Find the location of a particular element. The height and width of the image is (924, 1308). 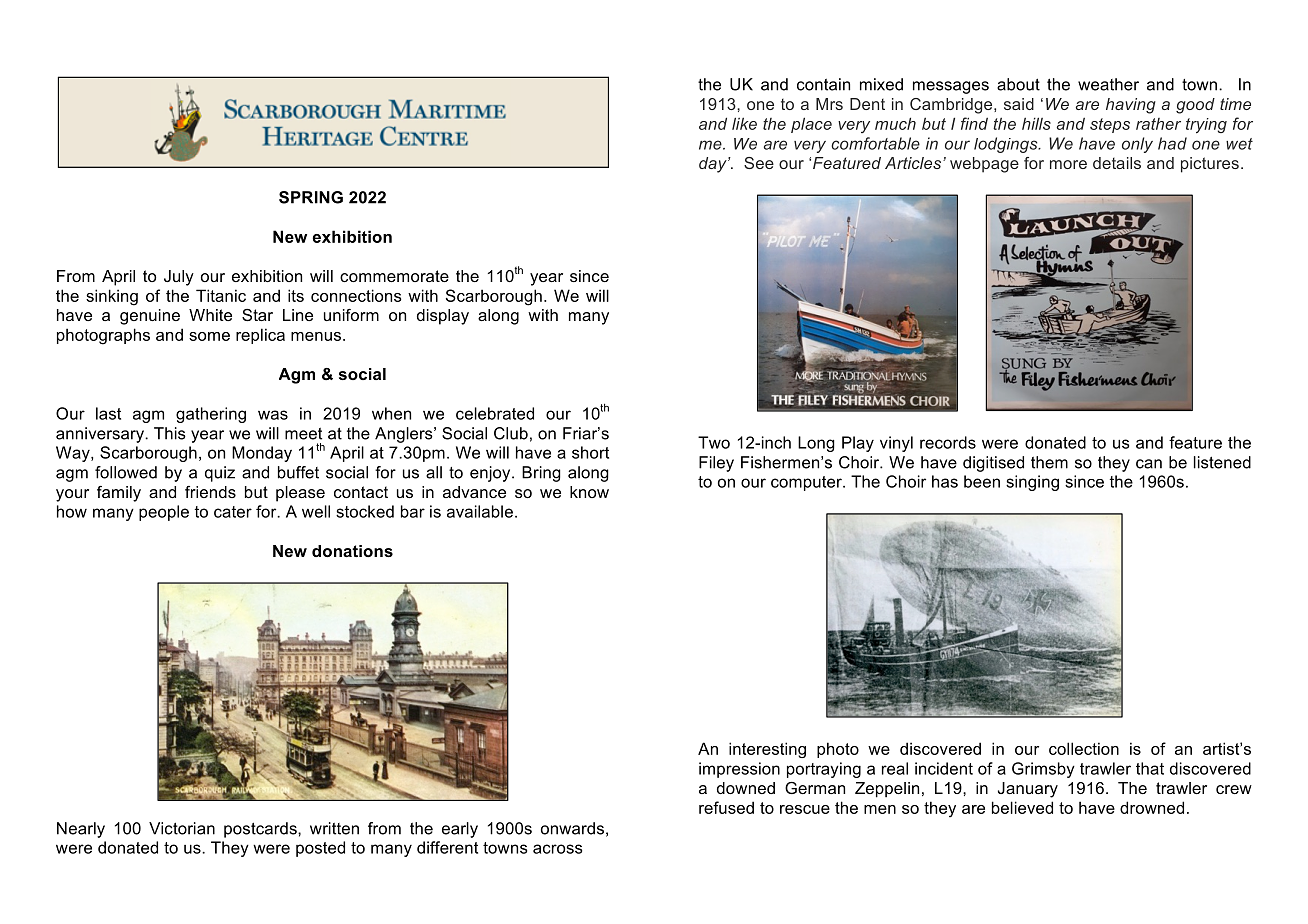

short is located at coordinates (590, 452).
